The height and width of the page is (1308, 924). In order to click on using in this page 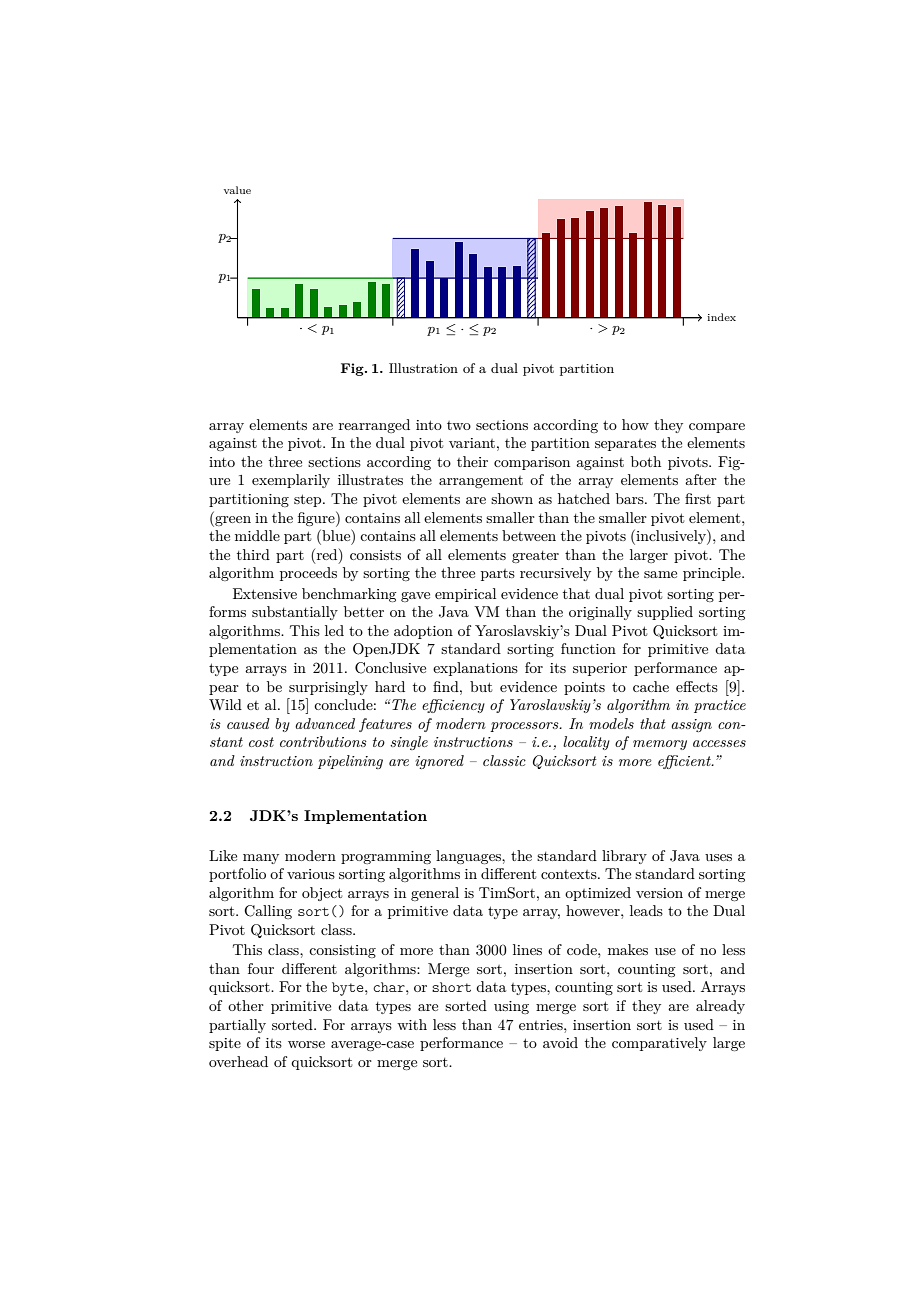, I will do `click(511, 1007)`.
